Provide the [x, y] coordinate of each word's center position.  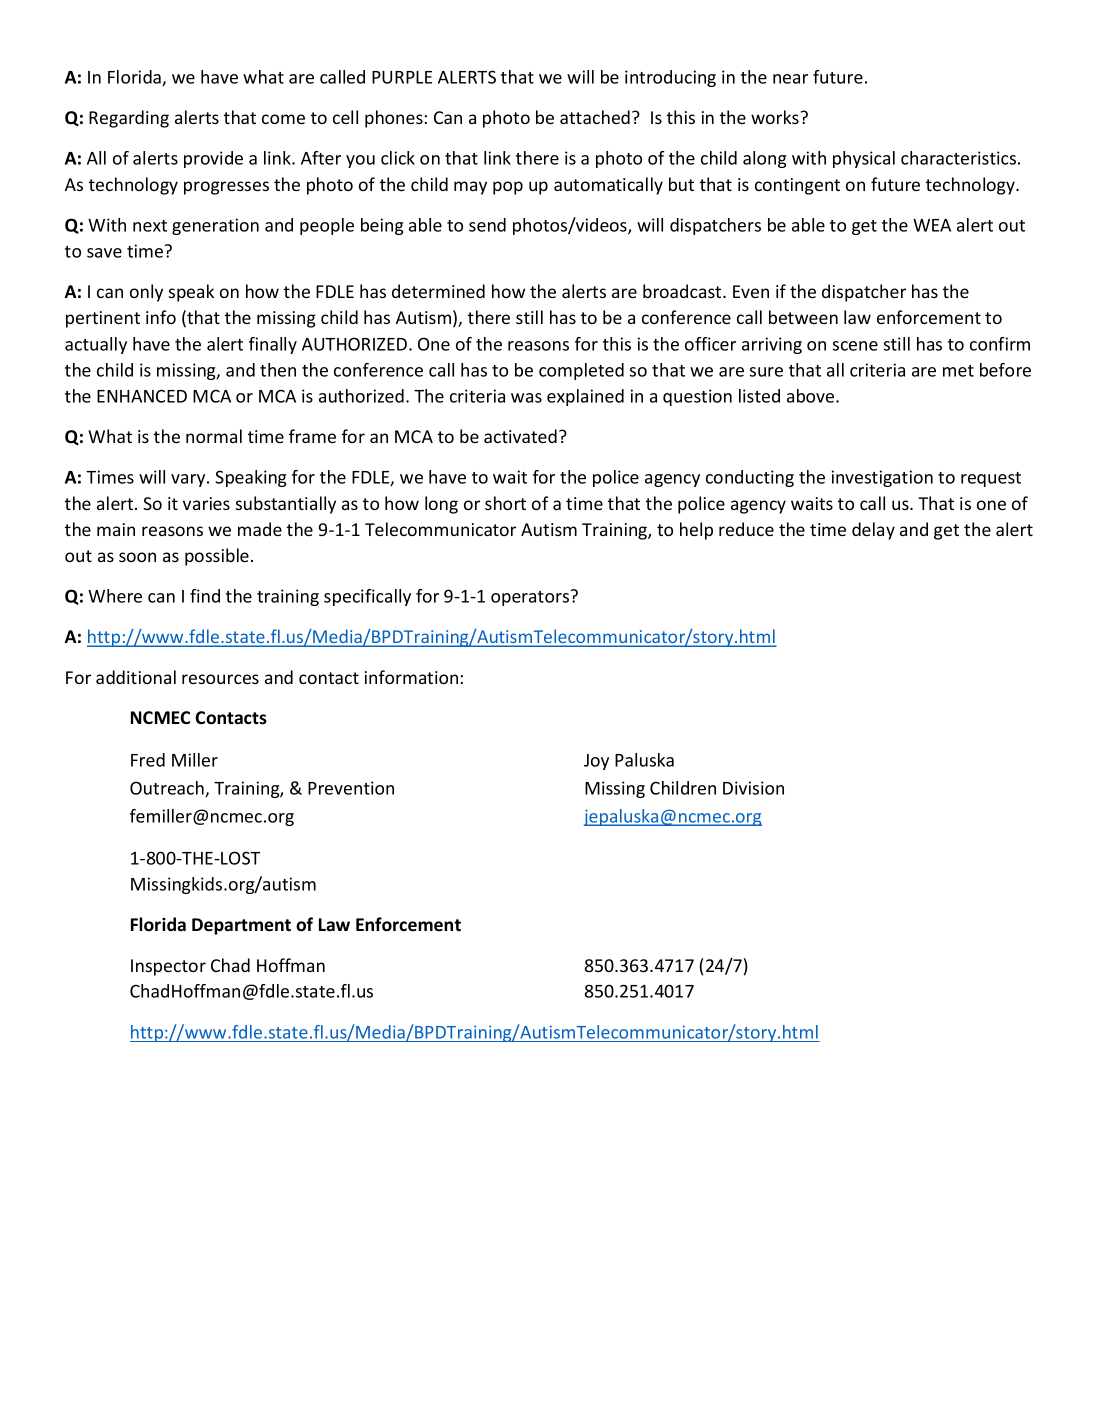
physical [864, 159]
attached [595, 117]
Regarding [129, 119]
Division [753, 788]
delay [873, 531]
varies [206, 503]
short [505, 503]
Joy [596, 762]
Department [241, 926]
